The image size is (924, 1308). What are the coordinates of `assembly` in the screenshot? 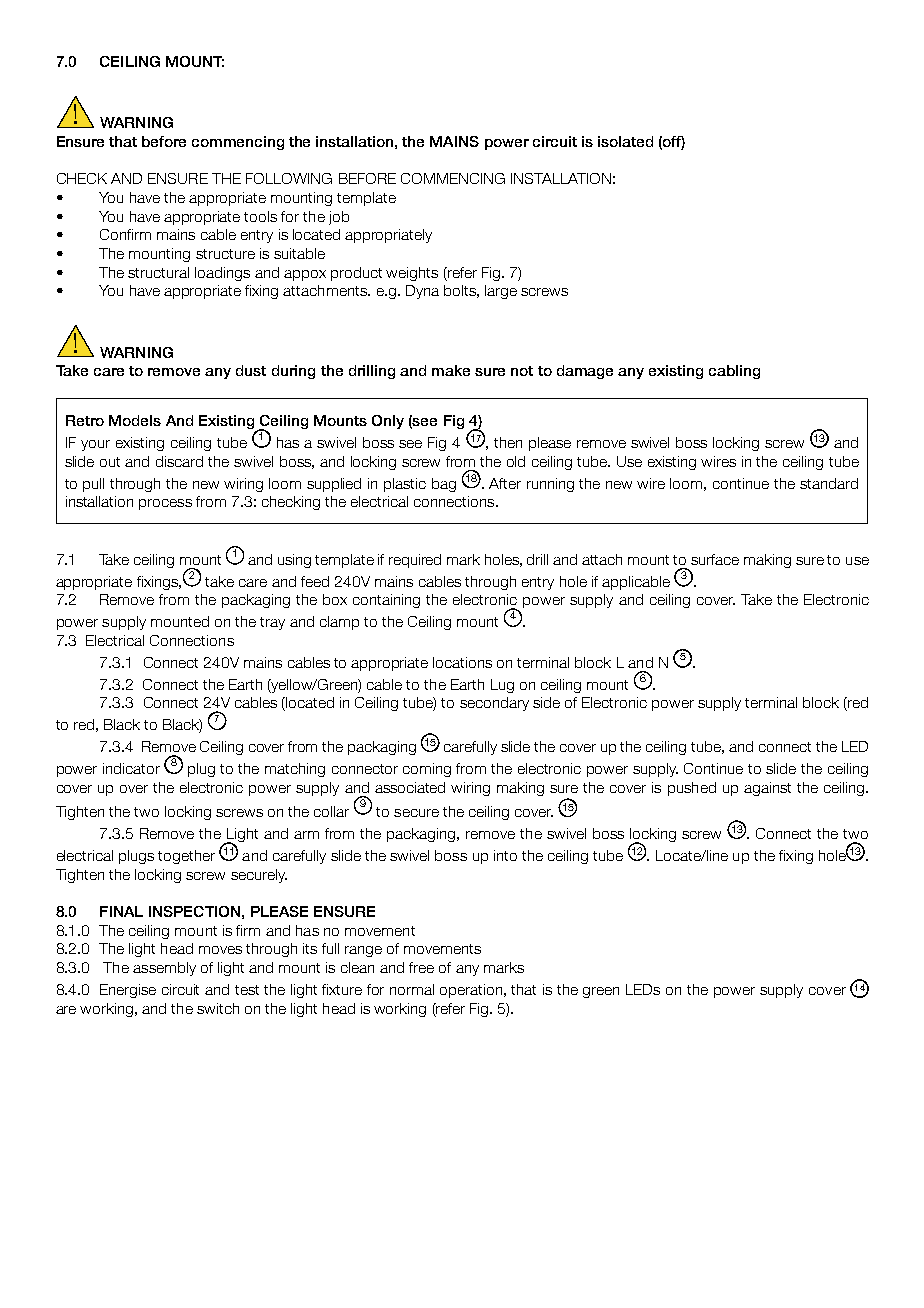 It's located at (164, 969).
